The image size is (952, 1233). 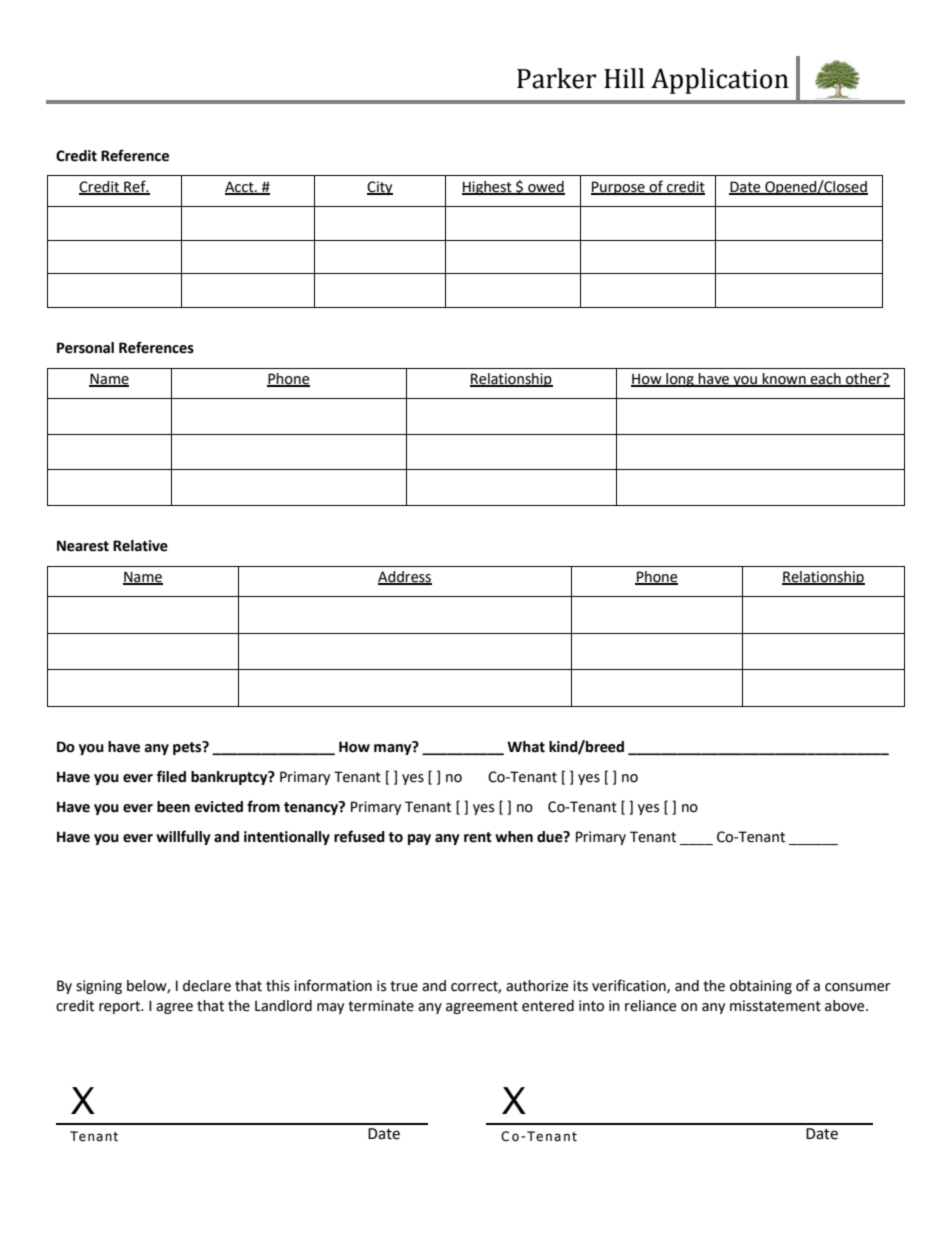 I want to click on obtaining, so click(x=761, y=987).
